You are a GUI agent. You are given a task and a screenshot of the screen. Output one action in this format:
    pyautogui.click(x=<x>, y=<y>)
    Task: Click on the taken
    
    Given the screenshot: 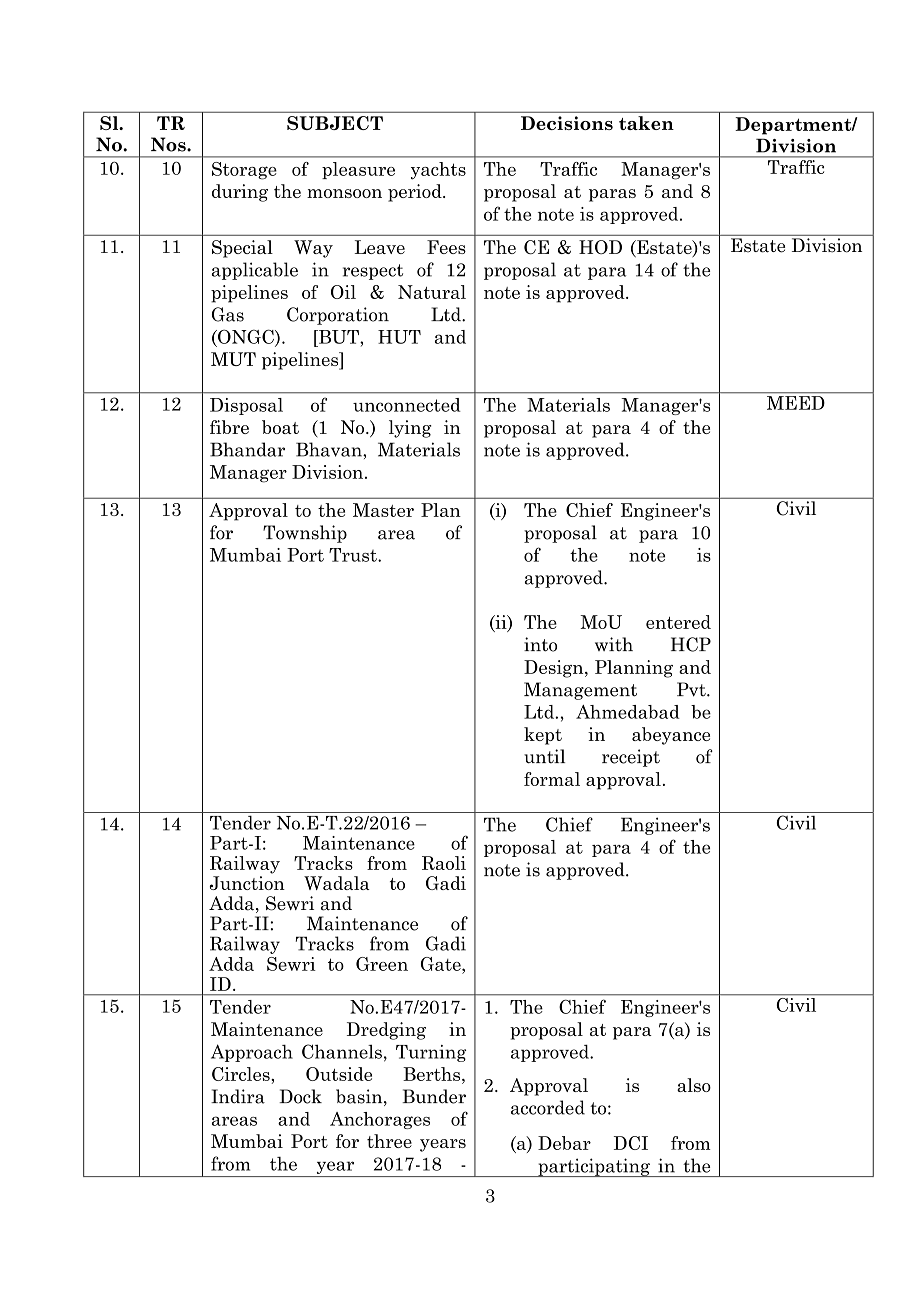 What is the action you would take?
    pyautogui.click(x=646, y=123)
